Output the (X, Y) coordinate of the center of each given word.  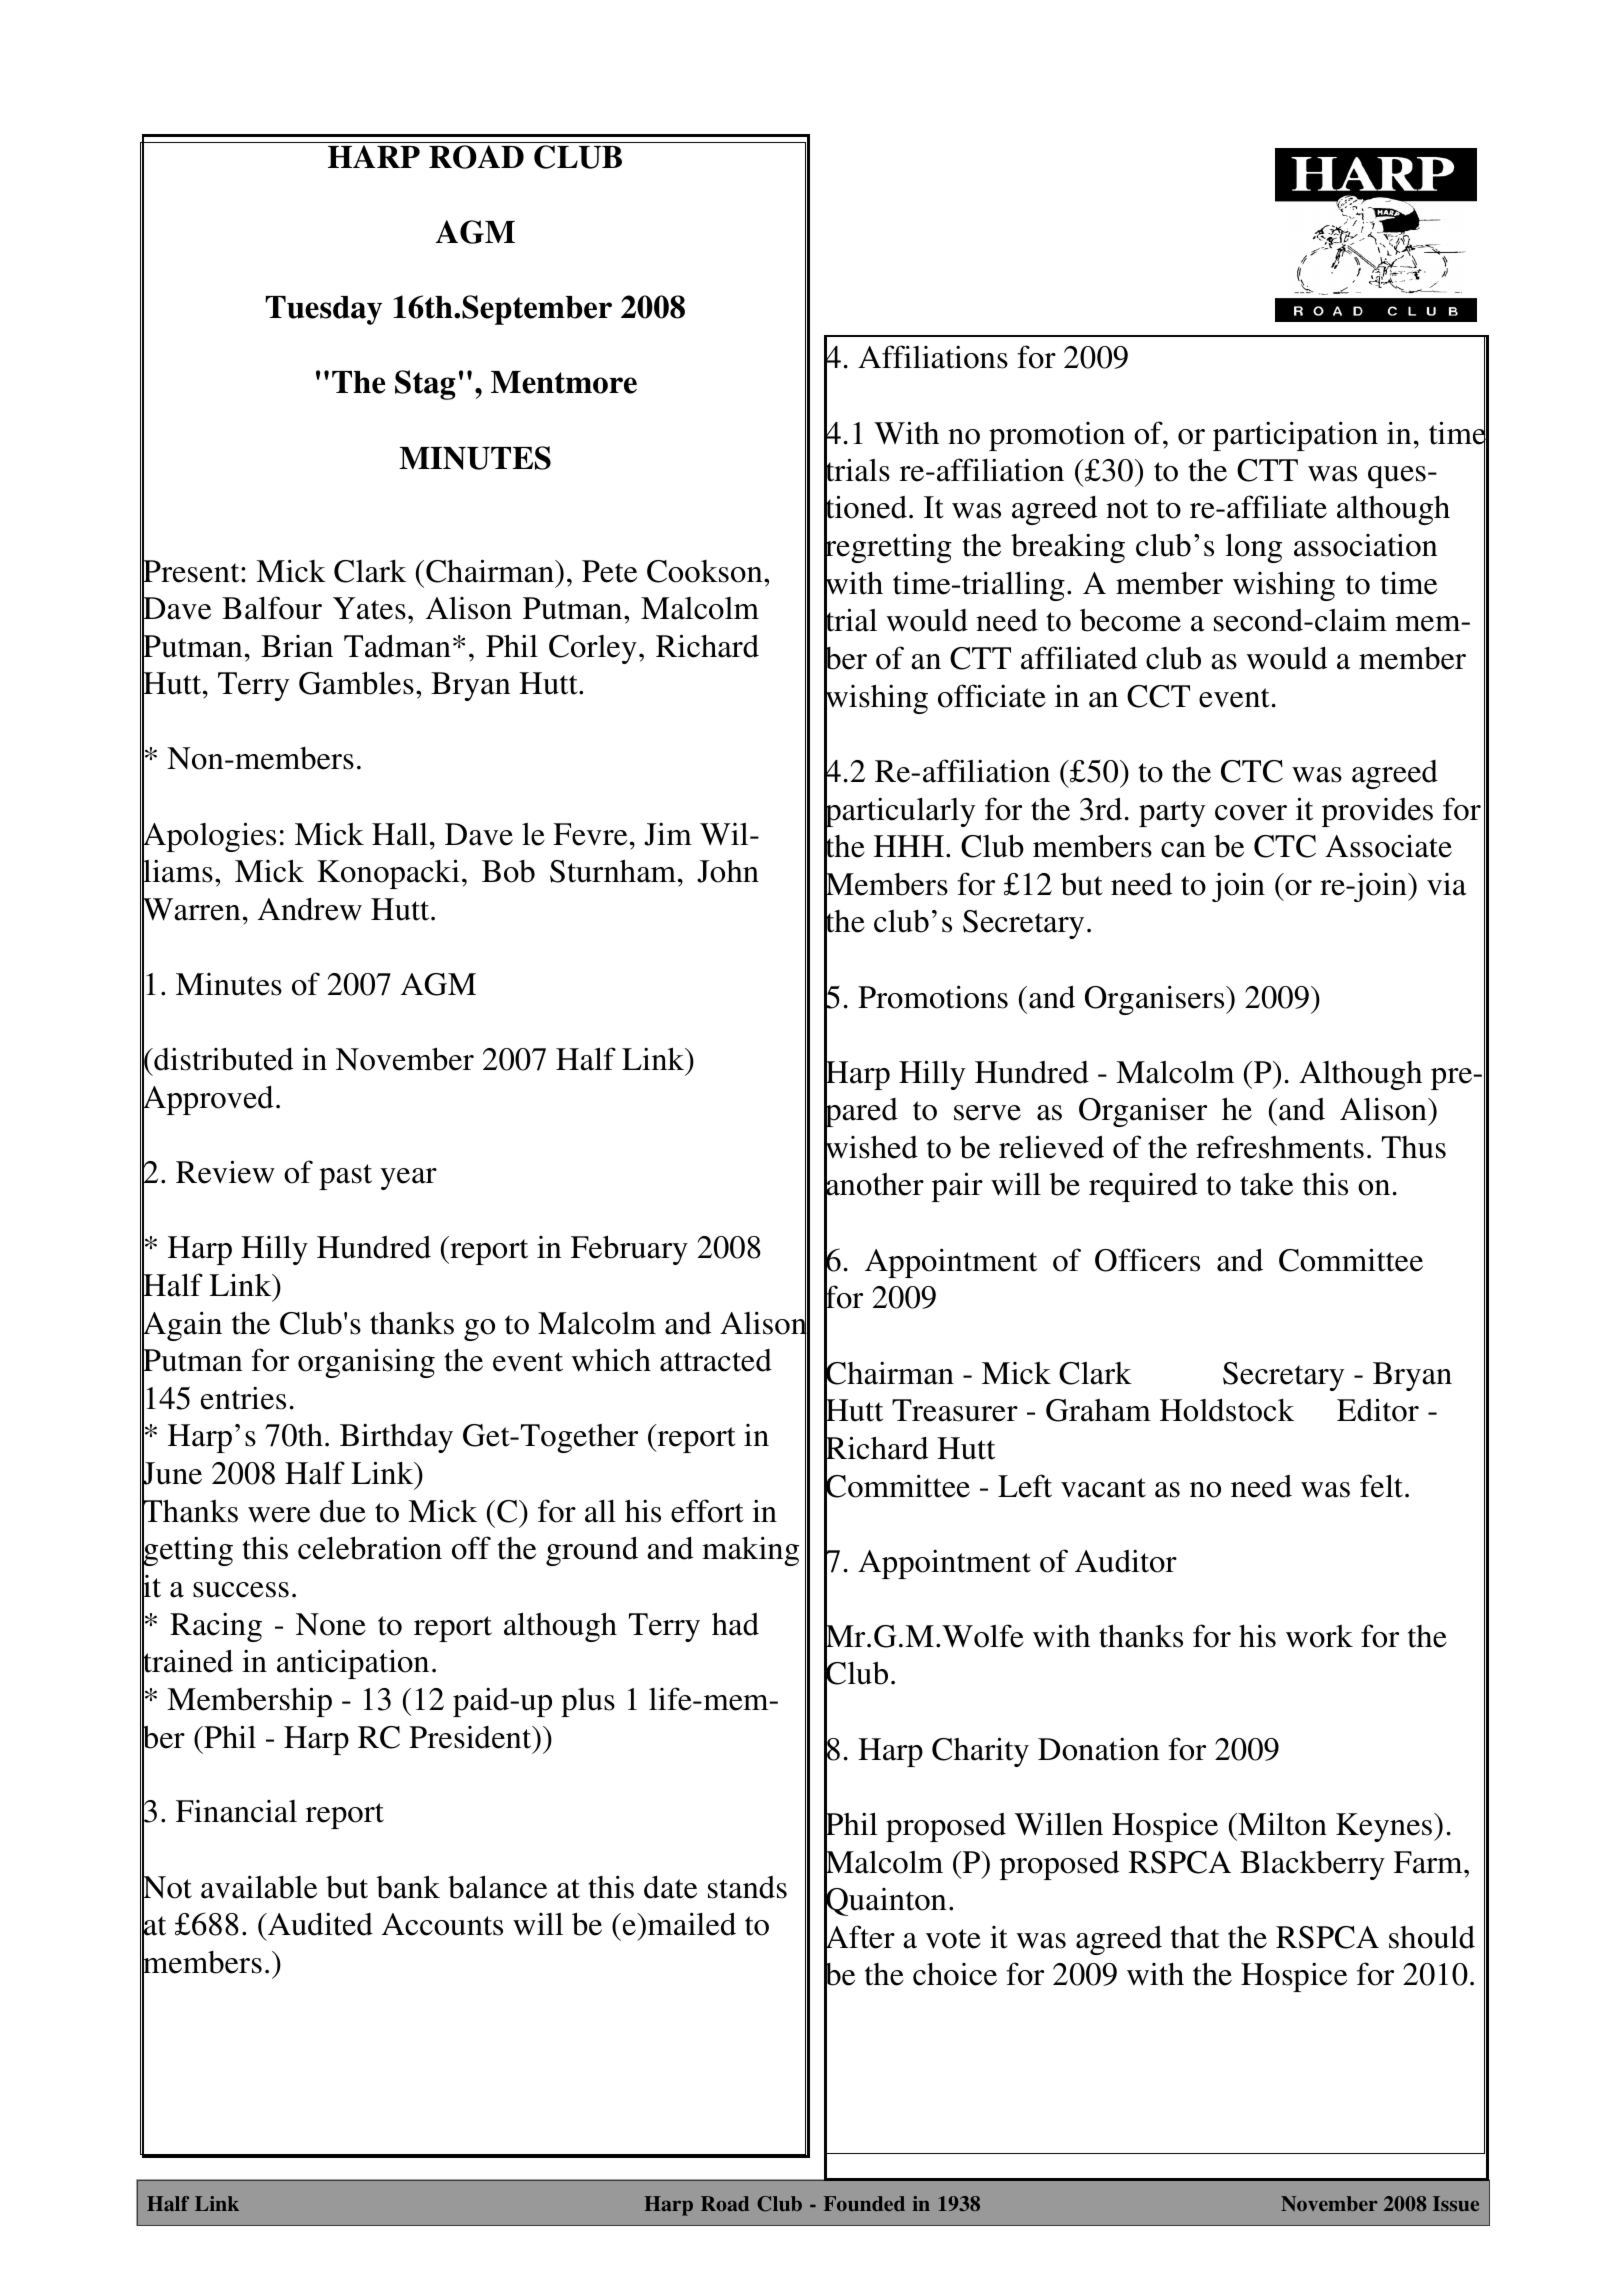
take (1266, 1184)
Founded (864, 2203)
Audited (319, 1924)
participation (1295, 436)
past (345, 1177)
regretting (888, 549)
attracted (716, 1360)
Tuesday (323, 310)
